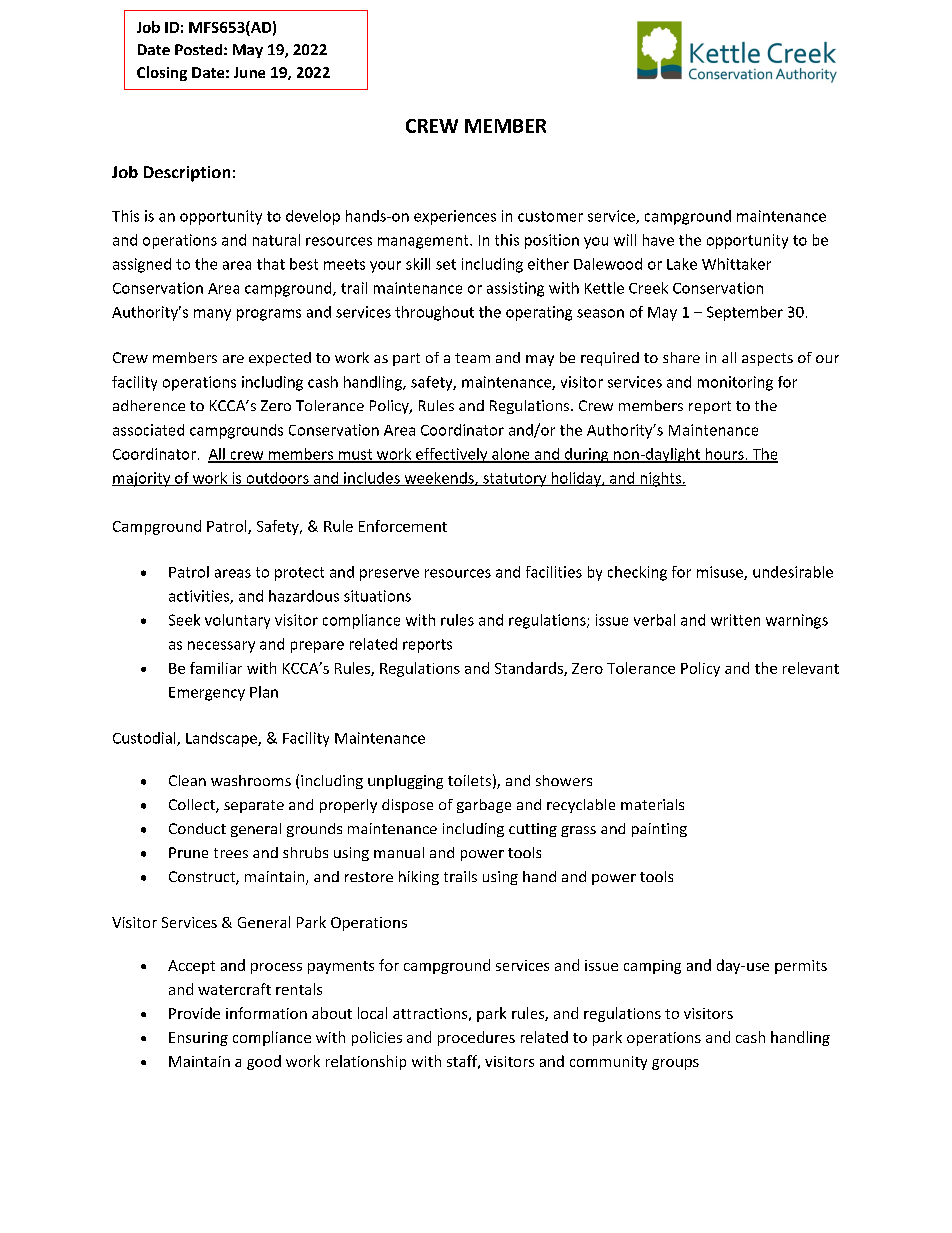 Image resolution: width=952 pixels, height=1233 pixels. What do you see at coordinates (149, 405) in the page?
I see `adherence` at bounding box center [149, 405].
